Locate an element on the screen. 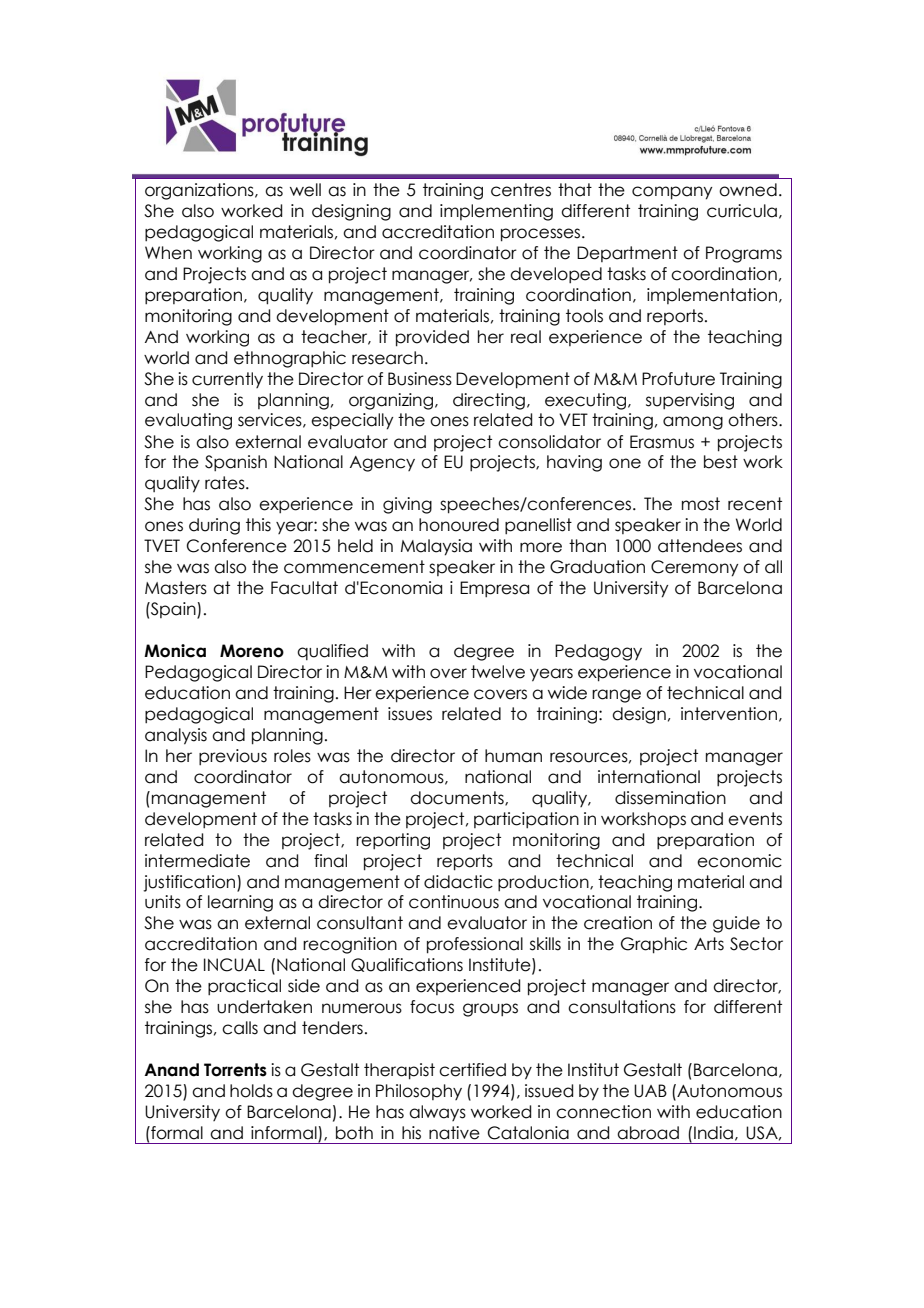 Image resolution: width=924 pixels, height=1308 pixels. documents is located at coordinates (458, 798).
